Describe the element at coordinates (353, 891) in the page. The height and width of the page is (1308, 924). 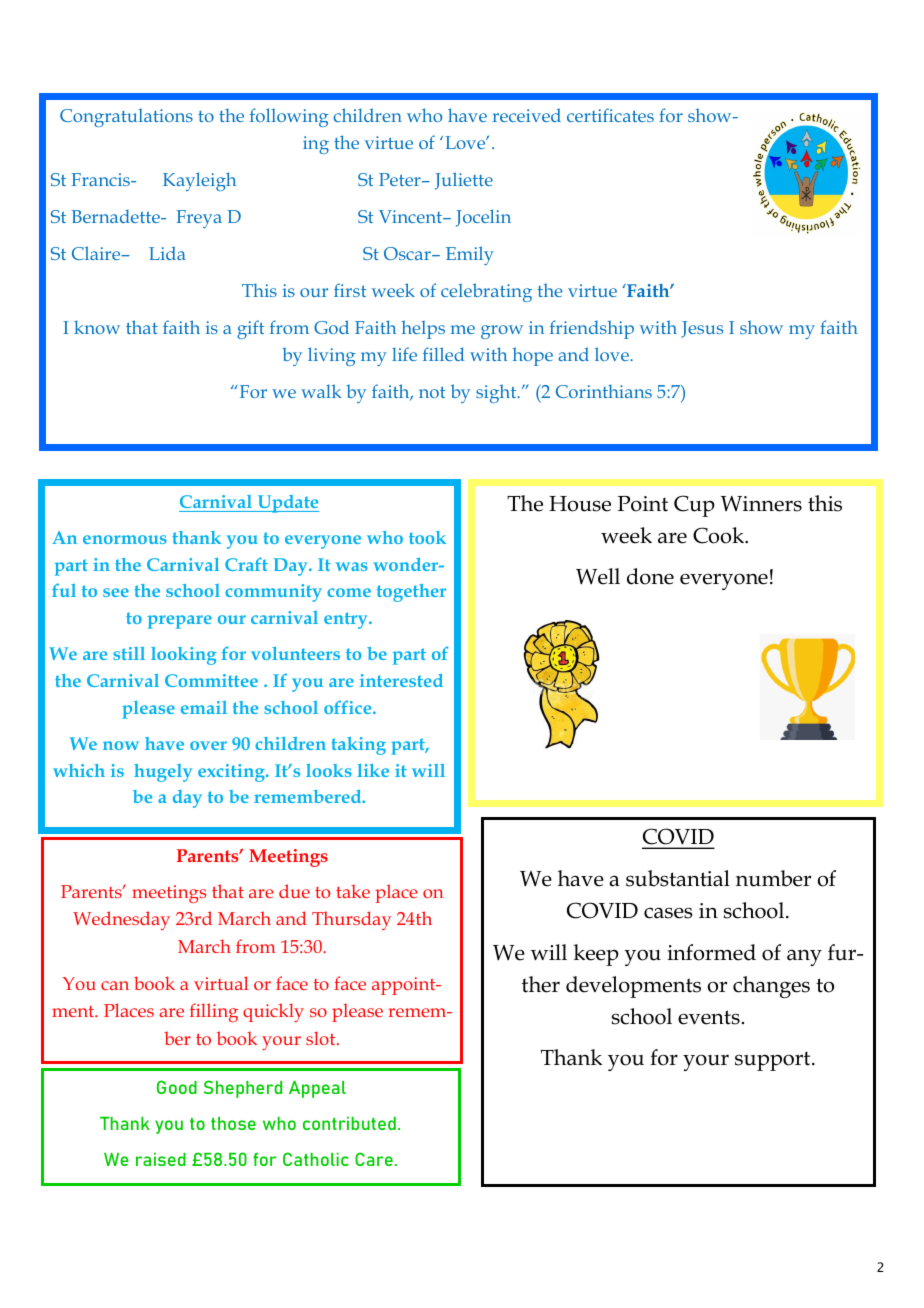
I see `take` at that location.
